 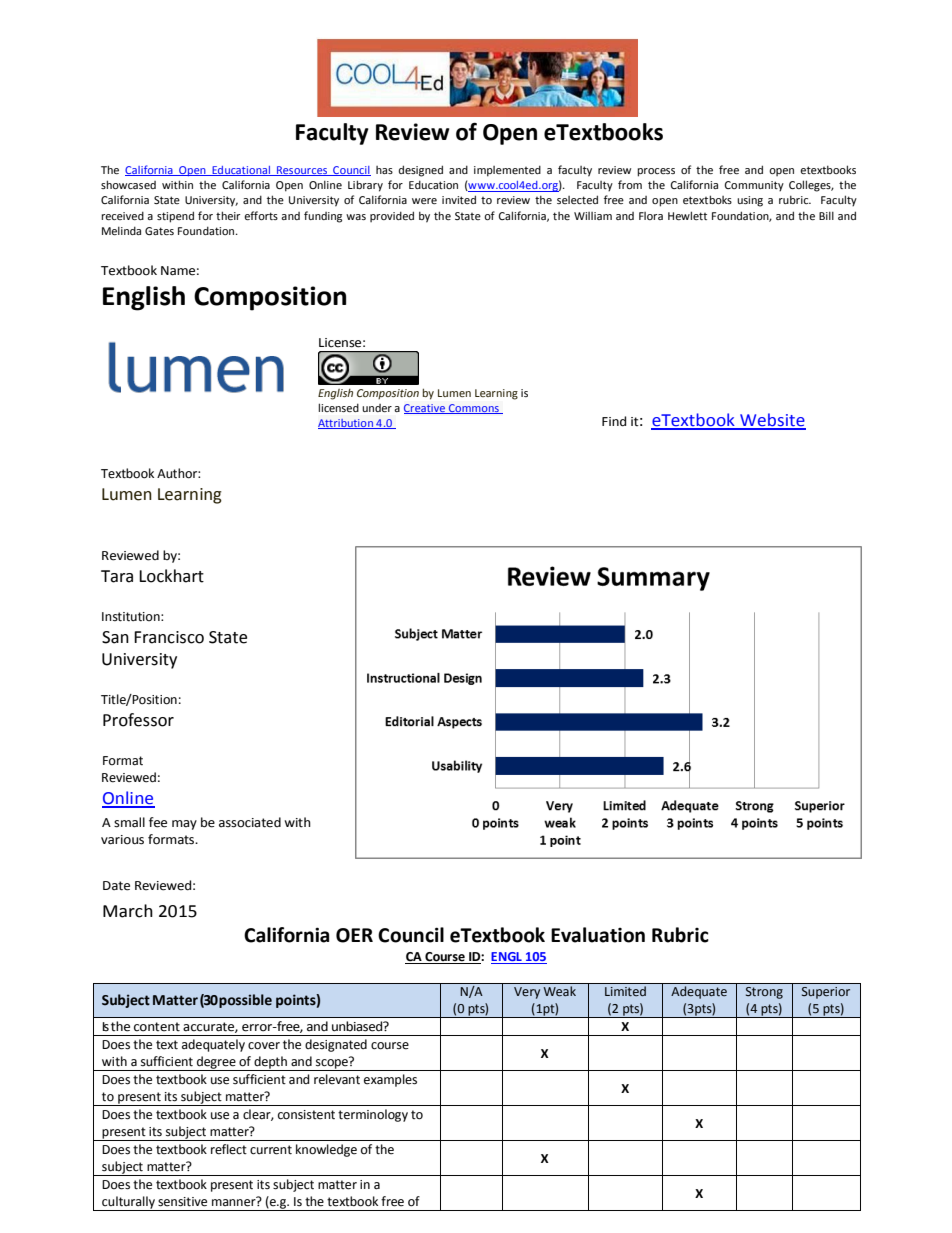 What do you see at coordinates (764, 993) in the screenshot?
I see `Strong` at bounding box center [764, 993].
